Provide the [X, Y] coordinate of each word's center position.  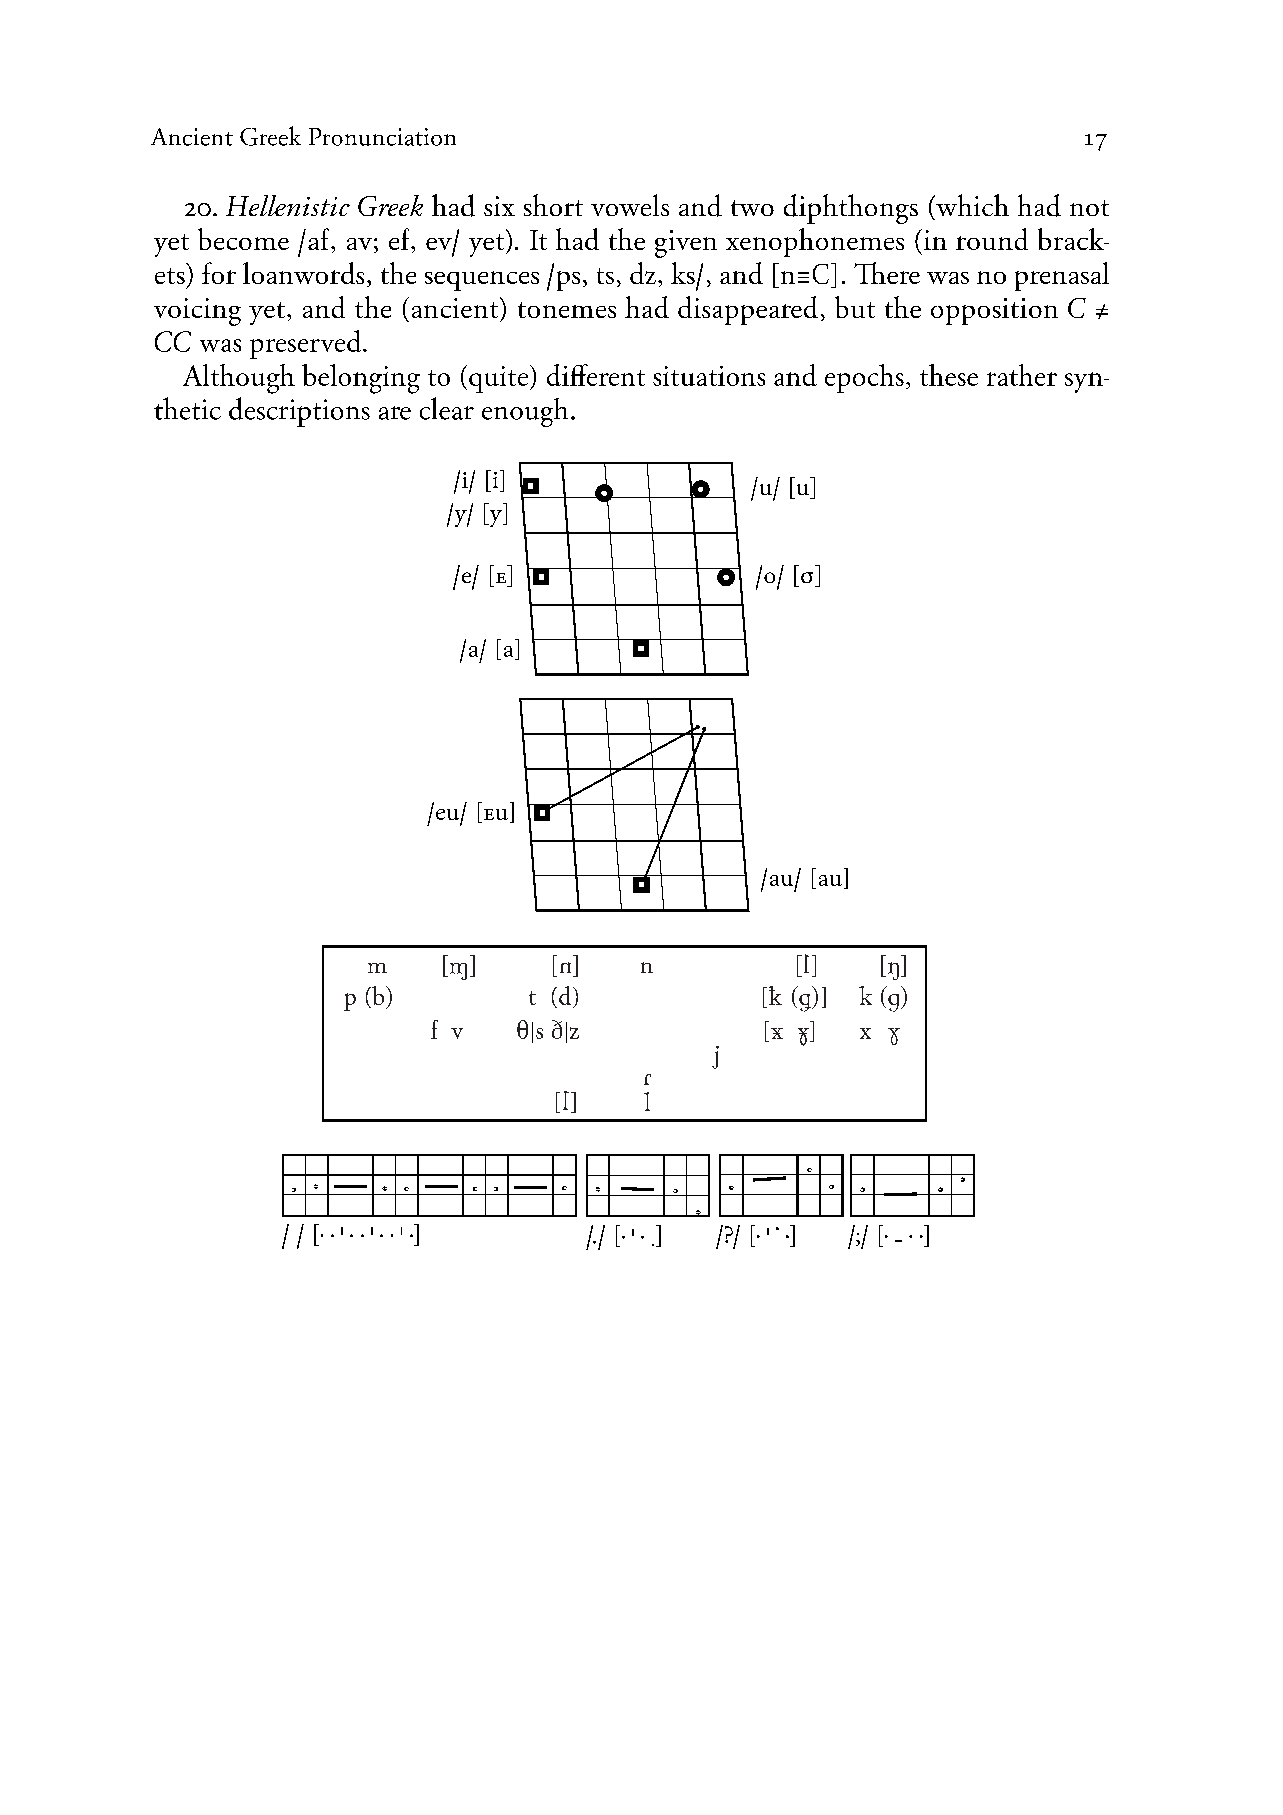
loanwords [303, 273]
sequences [482, 281]
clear [447, 408]
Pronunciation [382, 137]
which [971, 205]
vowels [630, 205]
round [992, 239]
